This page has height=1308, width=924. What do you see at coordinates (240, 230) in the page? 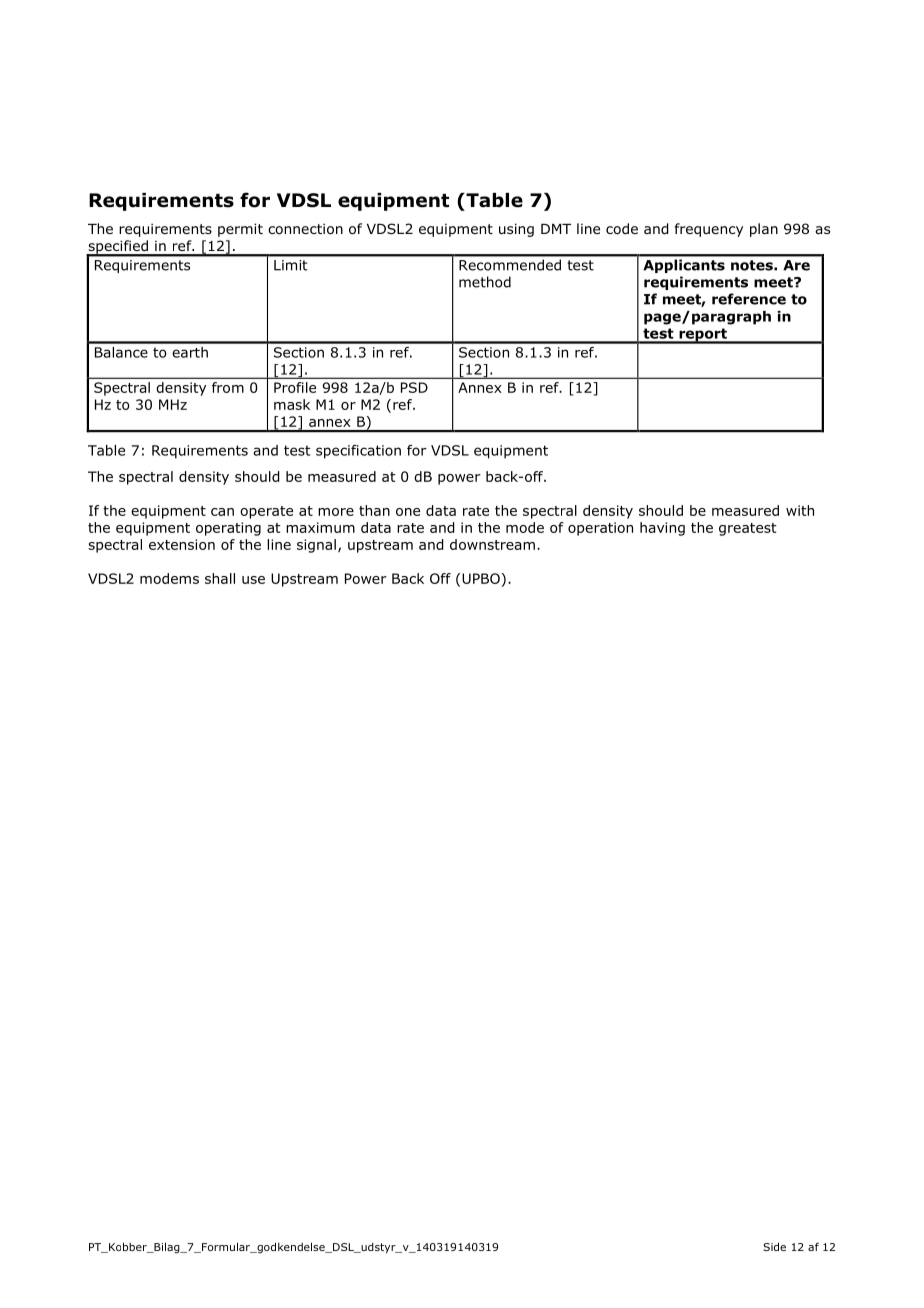
I see `permit` at bounding box center [240, 230].
